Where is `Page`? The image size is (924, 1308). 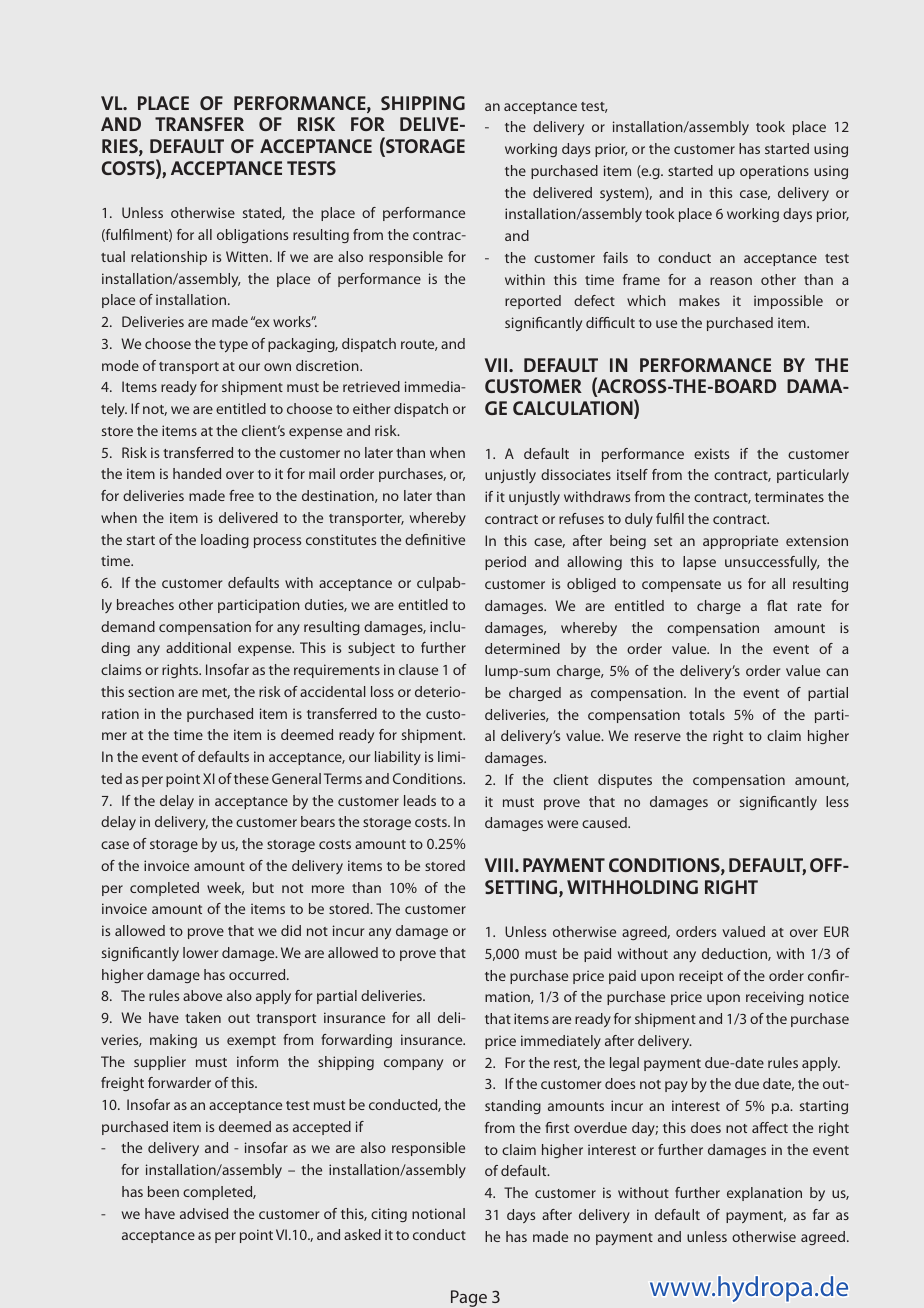
Page is located at coordinates (469, 1298).
